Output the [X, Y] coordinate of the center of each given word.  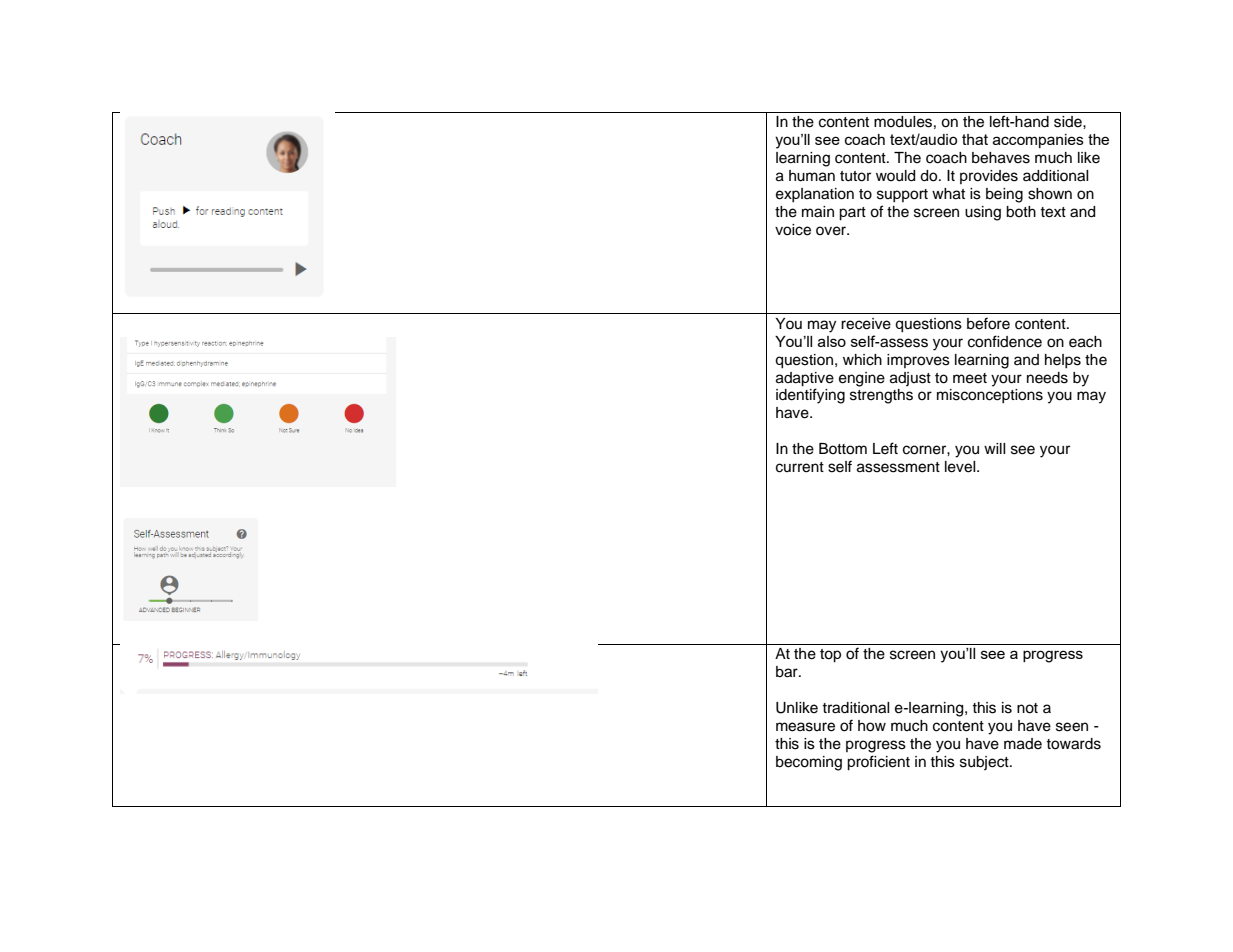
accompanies [1038, 141]
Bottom [843, 449]
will [995, 448]
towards [1073, 744]
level [961, 467]
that [975, 139]
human [812, 176]
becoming [809, 763]
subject [985, 763]
